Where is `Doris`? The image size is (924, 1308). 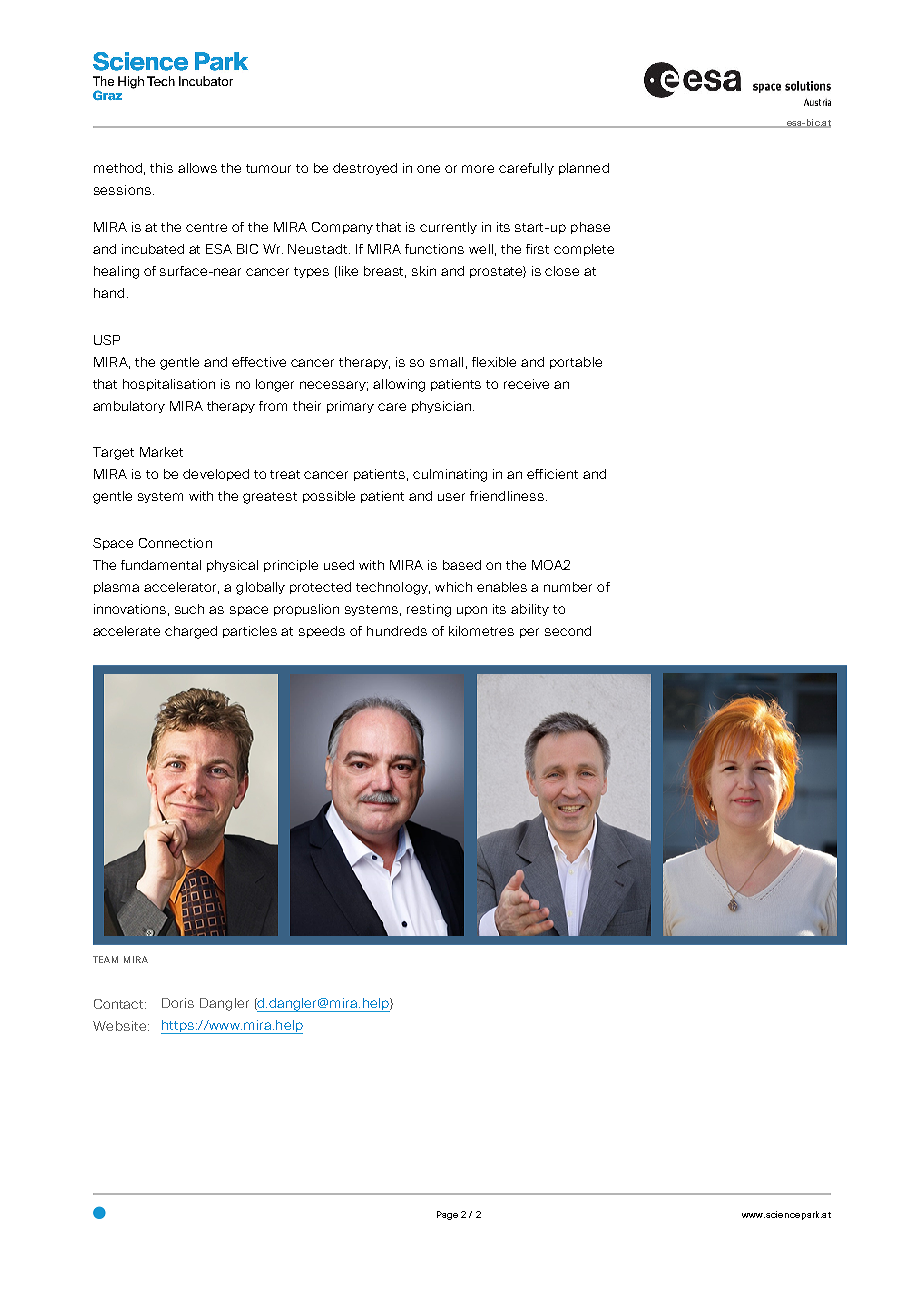 Doris is located at coordinates (178, 1003).
